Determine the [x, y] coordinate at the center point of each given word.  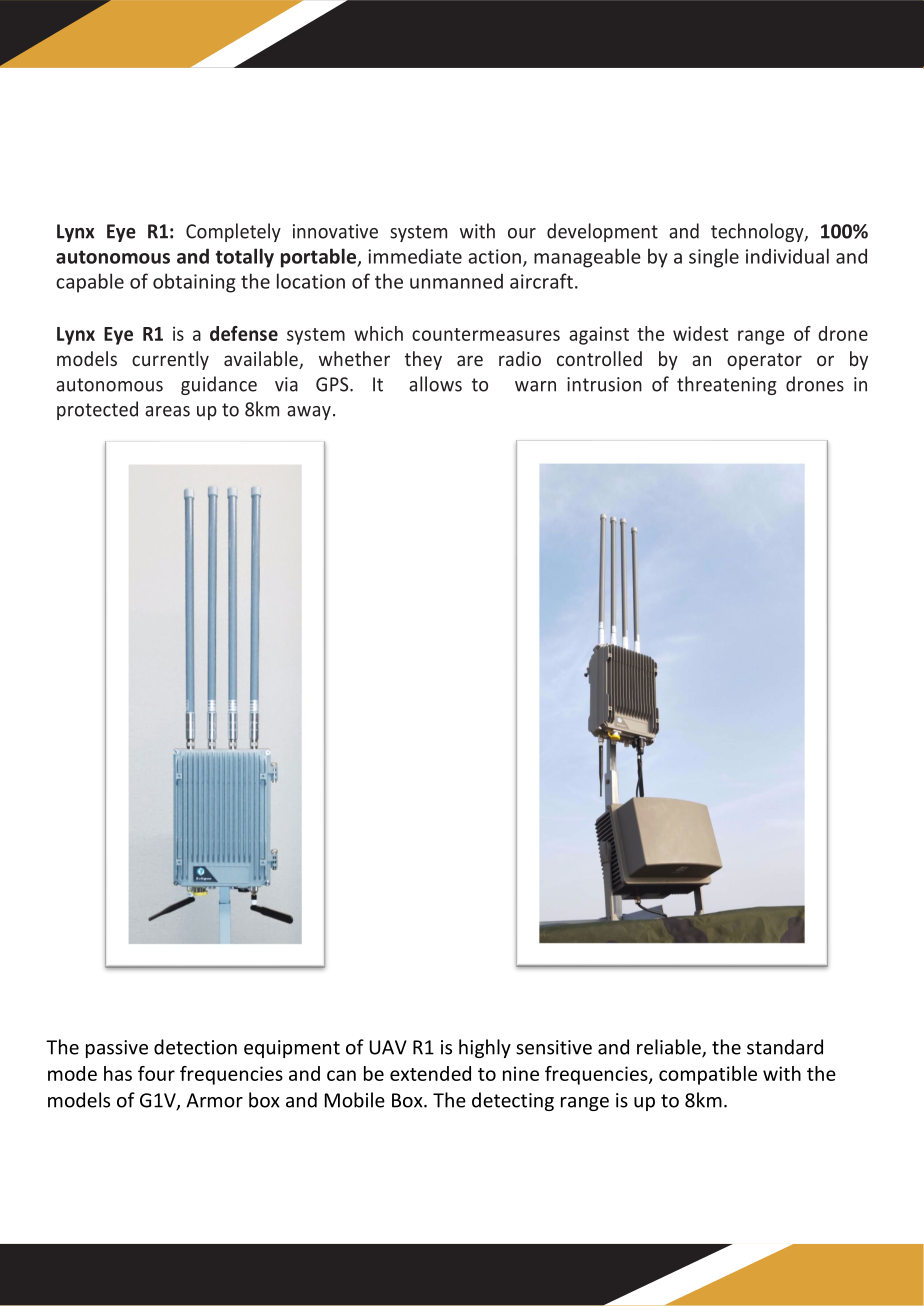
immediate [415, 256]
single [714, 258]
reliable [670, 1048]
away [309, 413]
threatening [726, 385]
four [156, 1073]
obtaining [194, 283]
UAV [388, 1047]
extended [430, 1073]
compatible [708, 1075]
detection [195, 1047]
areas [167, 411]
